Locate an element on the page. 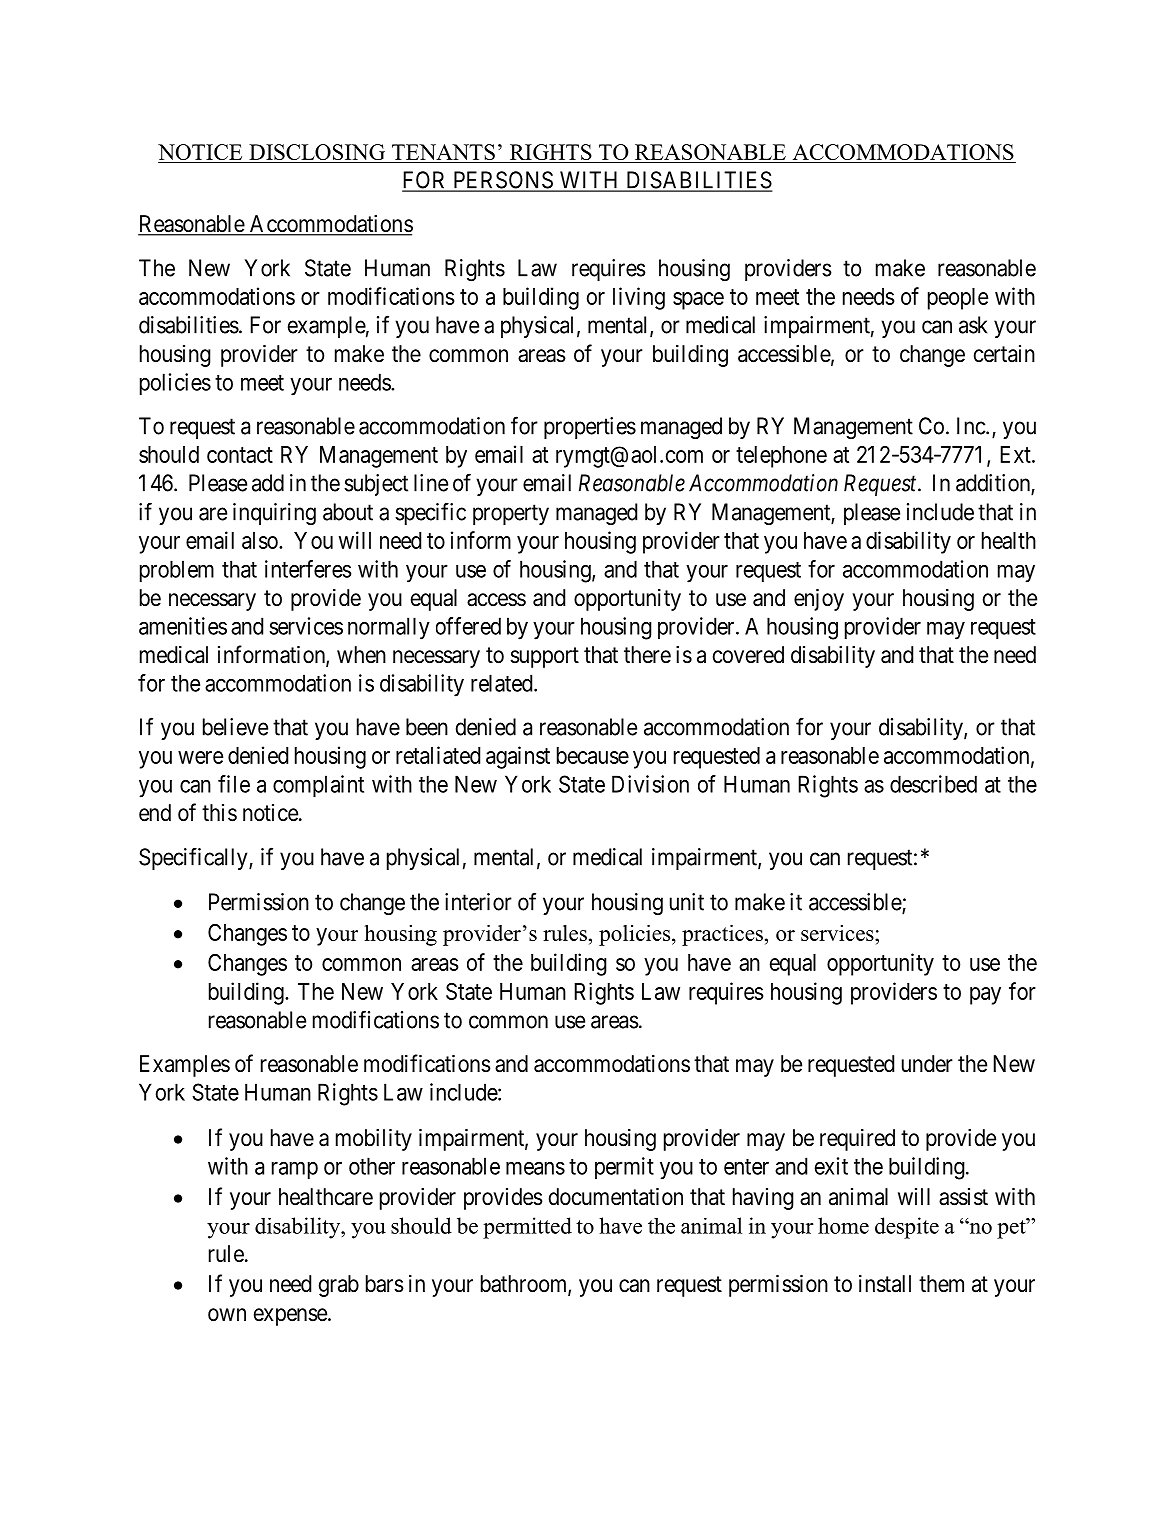 The image size is (1174, 1519). property is located at coordinates (511, 515).
